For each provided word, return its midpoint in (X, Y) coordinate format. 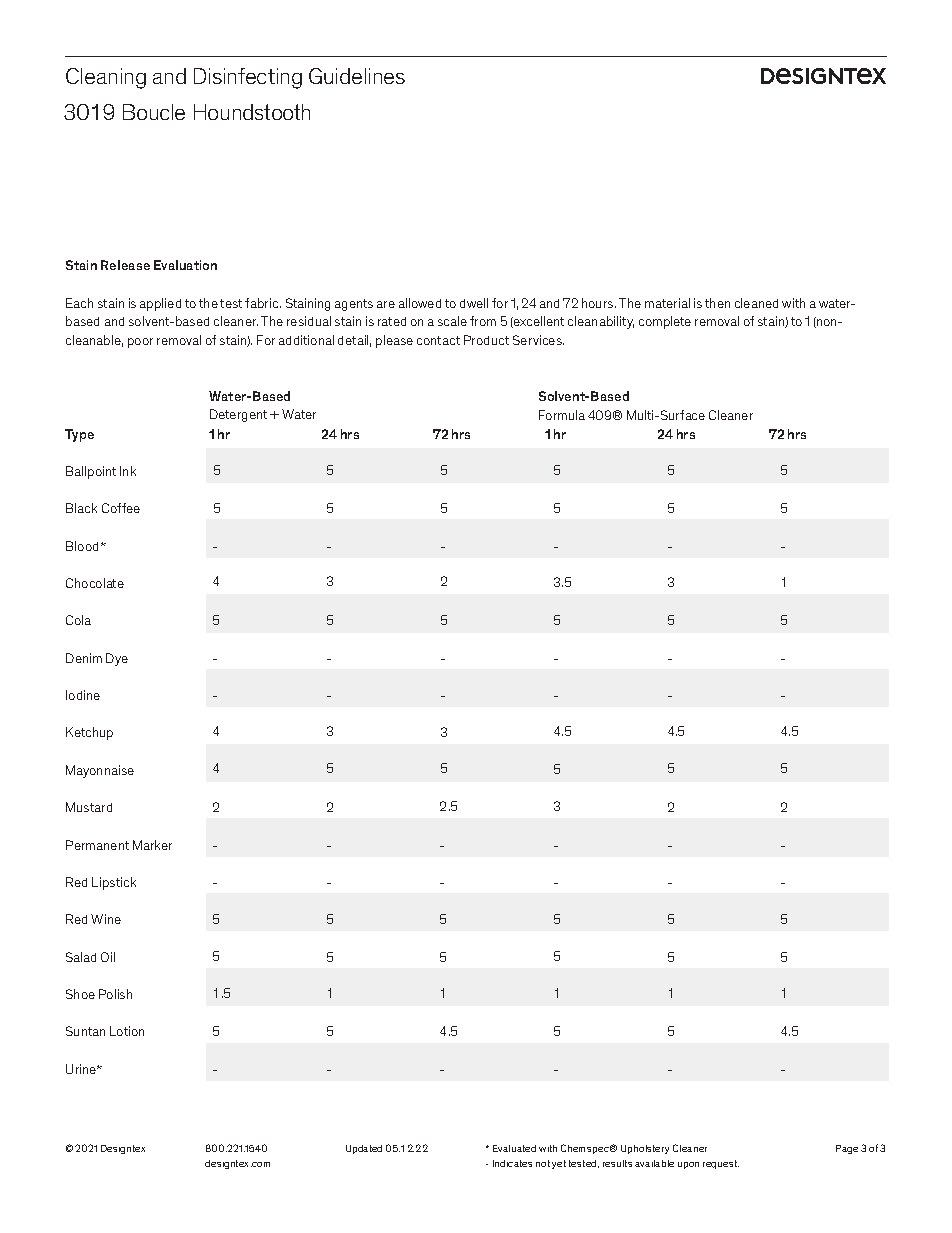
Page (847, 1149)
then (717, 303)
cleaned (756, 303)
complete (665, 322)
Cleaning (106, 78)
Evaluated (514, 1148)
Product (486, 340)
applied (160, 304)
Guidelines (357, 76)
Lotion (127, 1031)
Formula (562, 415)
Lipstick (114, 883)
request (721, 1164)
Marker (152, 845)
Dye (117, 659)
